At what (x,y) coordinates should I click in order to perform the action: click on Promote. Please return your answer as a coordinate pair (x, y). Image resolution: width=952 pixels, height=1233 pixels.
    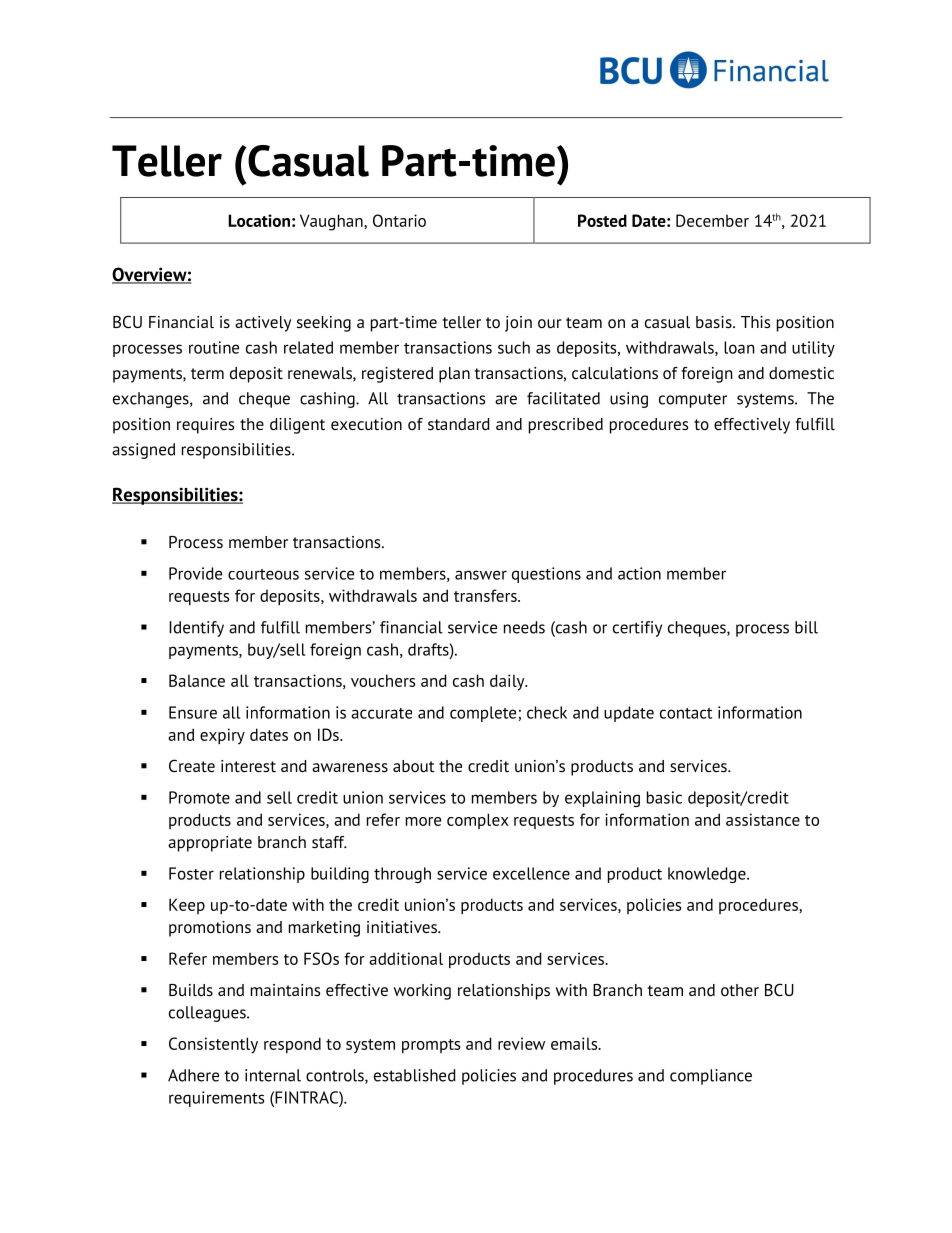
    Looking at the image, I should click on (199, 797).
